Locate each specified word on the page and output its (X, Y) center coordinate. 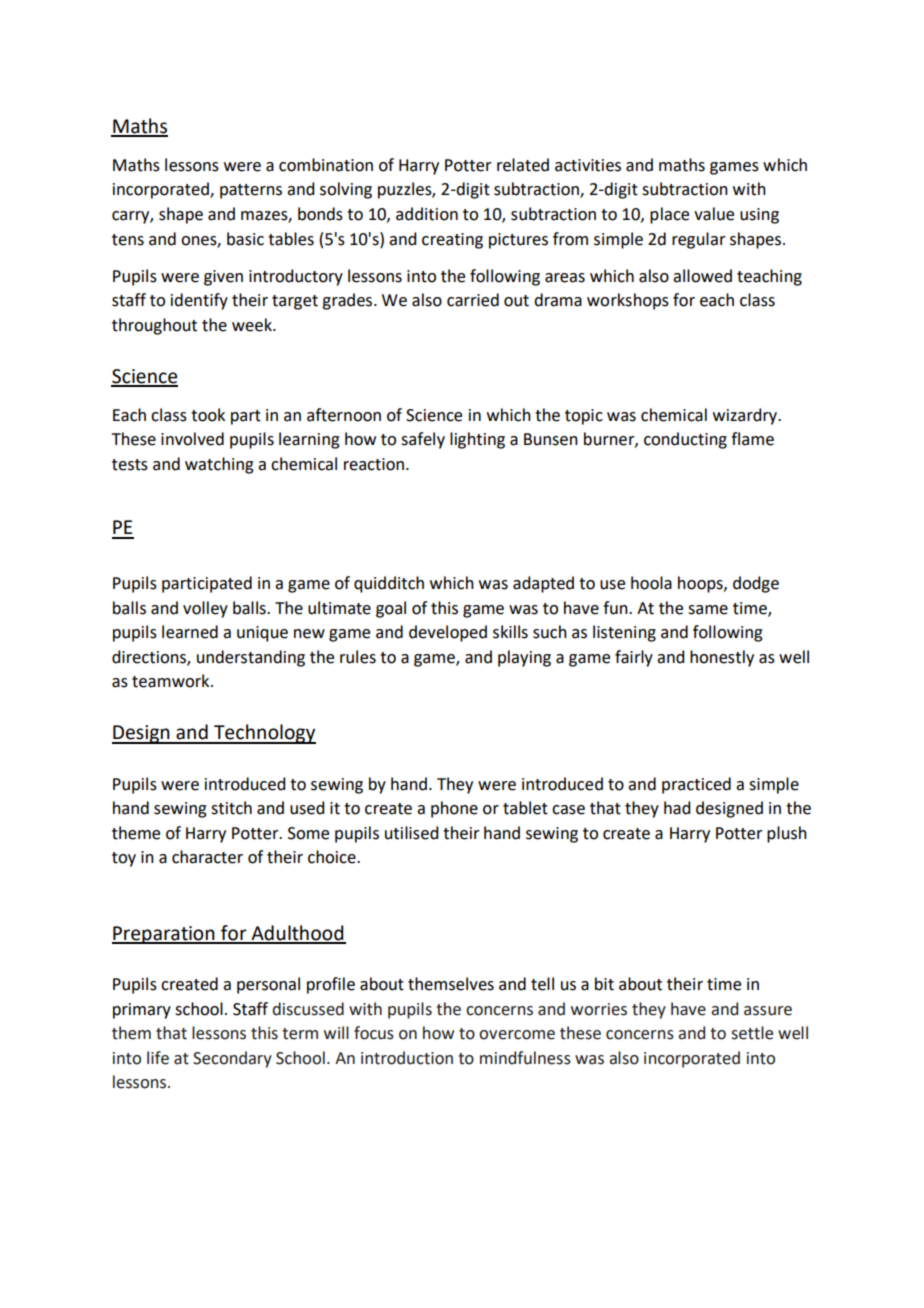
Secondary (232, 1059)
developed (448, 633)
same (708, 610)
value (714, 214)
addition (427, 214)
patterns (251, 191)
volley (205, 609)
